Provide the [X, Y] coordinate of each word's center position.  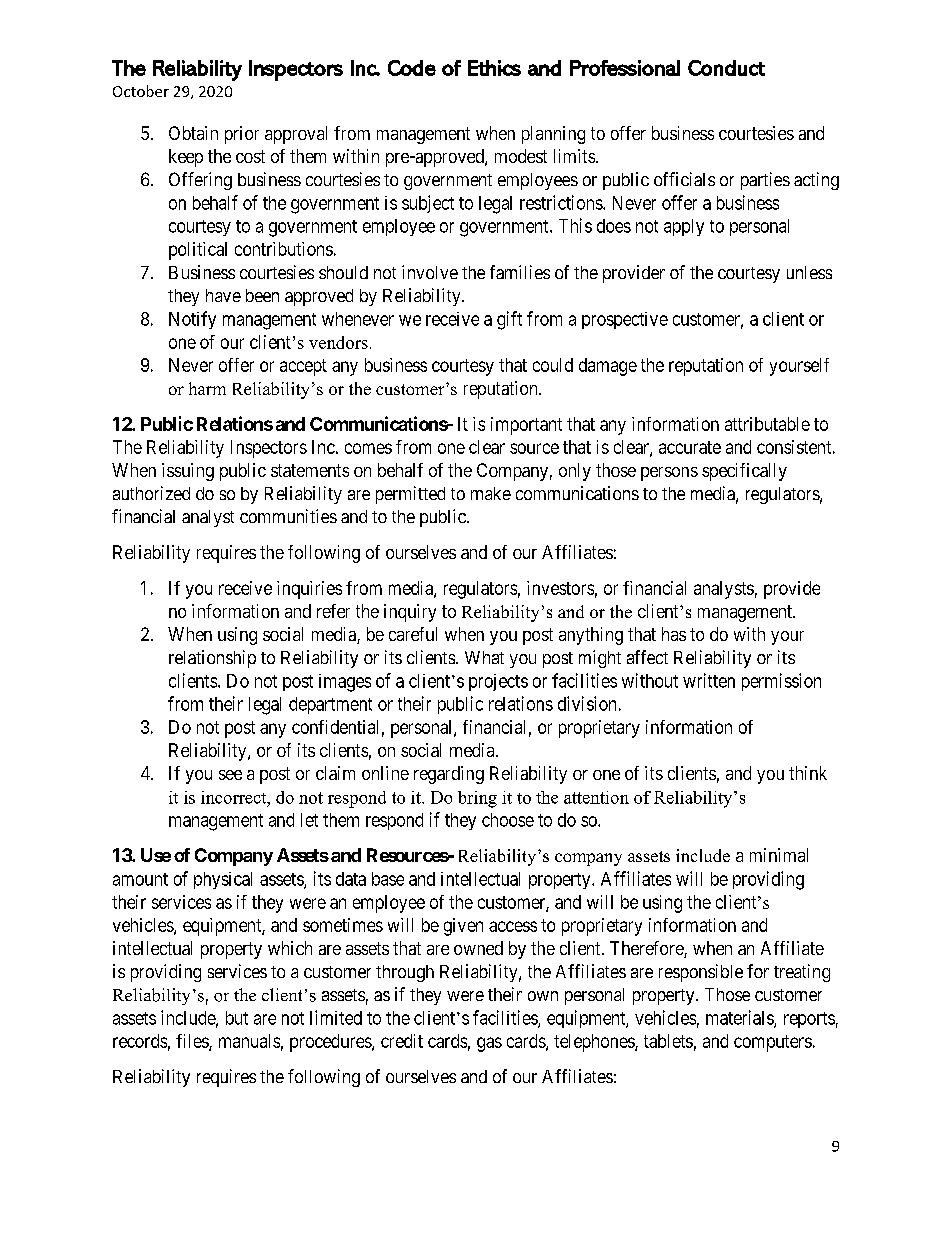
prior [242, 135]
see [230, 775]
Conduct [726, 68]
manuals [249, 1041]
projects [498, 682]
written [709, 680]
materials [740, 1018]
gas [489, 1044]
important [526, 426]
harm [207, 388]
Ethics [494, 68]
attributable [767, 424]
